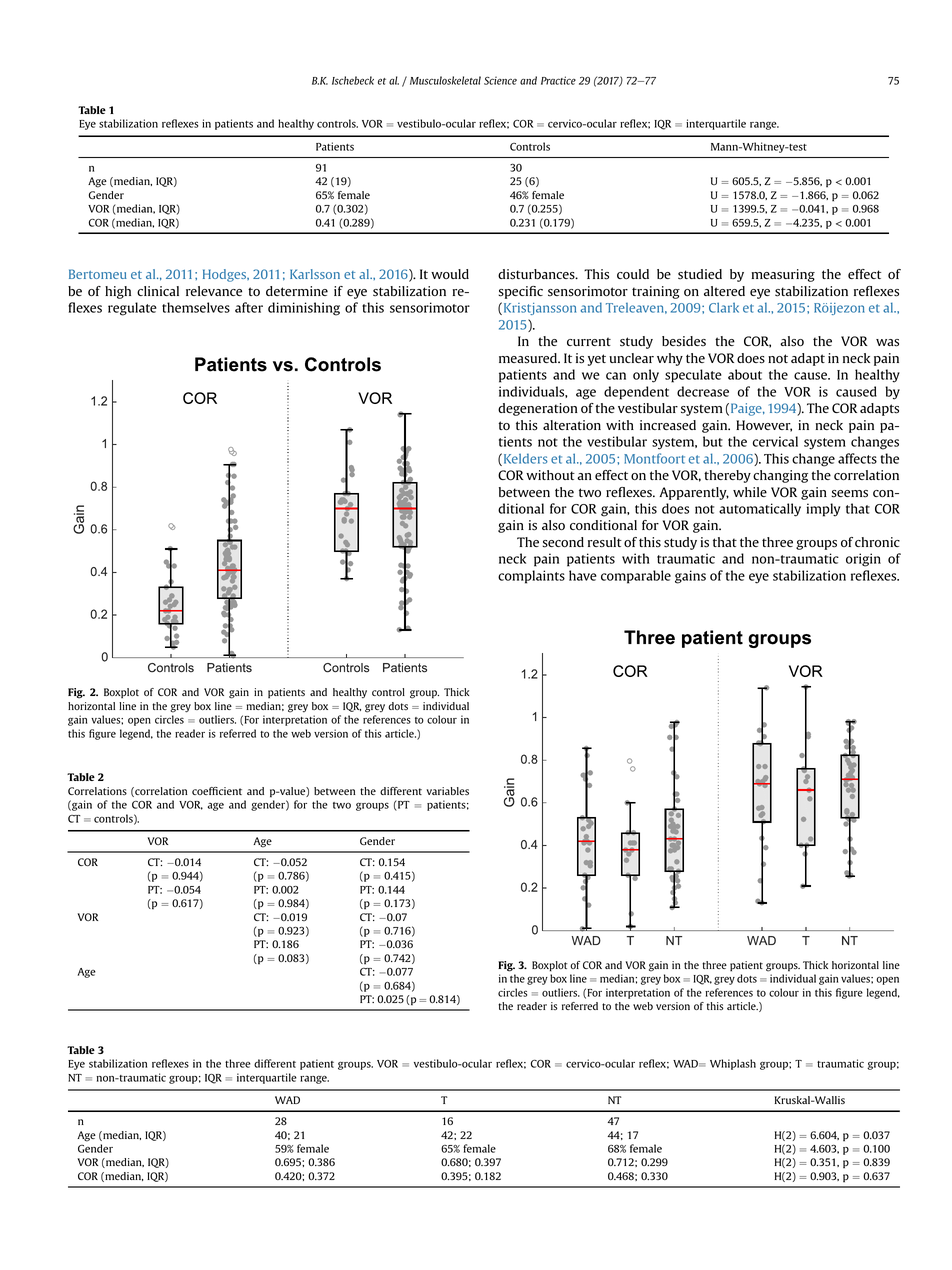 The height and width of the image is (1270, 952). What do you see at coordinates (583, 575) in the image?
I see `have` at bounding box center [583, 575].
